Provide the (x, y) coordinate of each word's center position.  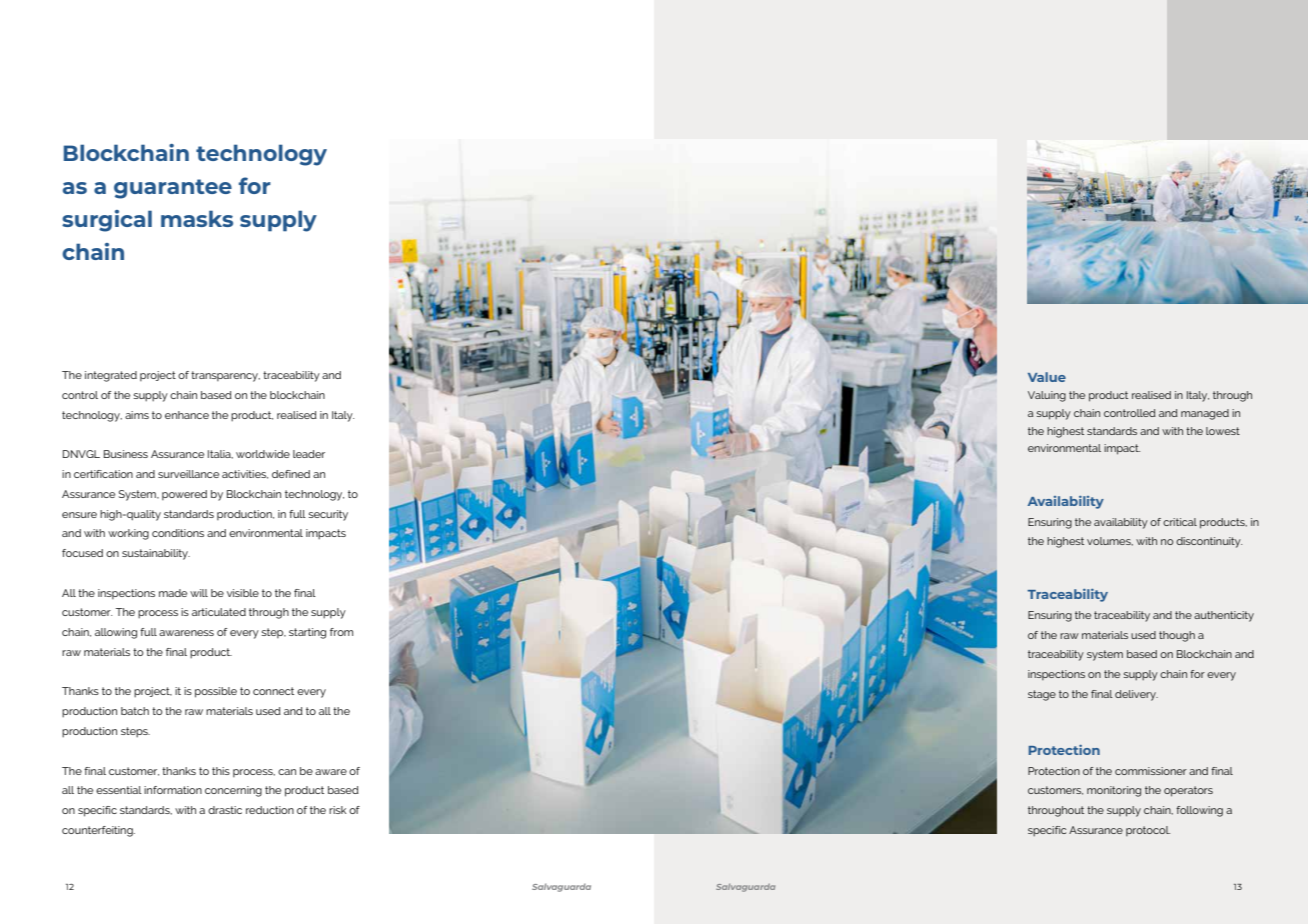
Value (1047, 377)
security (328, 515)
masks (197, 218)
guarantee (173, 189)
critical (1180, 522)
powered (184, 495)
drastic (225, 810)
